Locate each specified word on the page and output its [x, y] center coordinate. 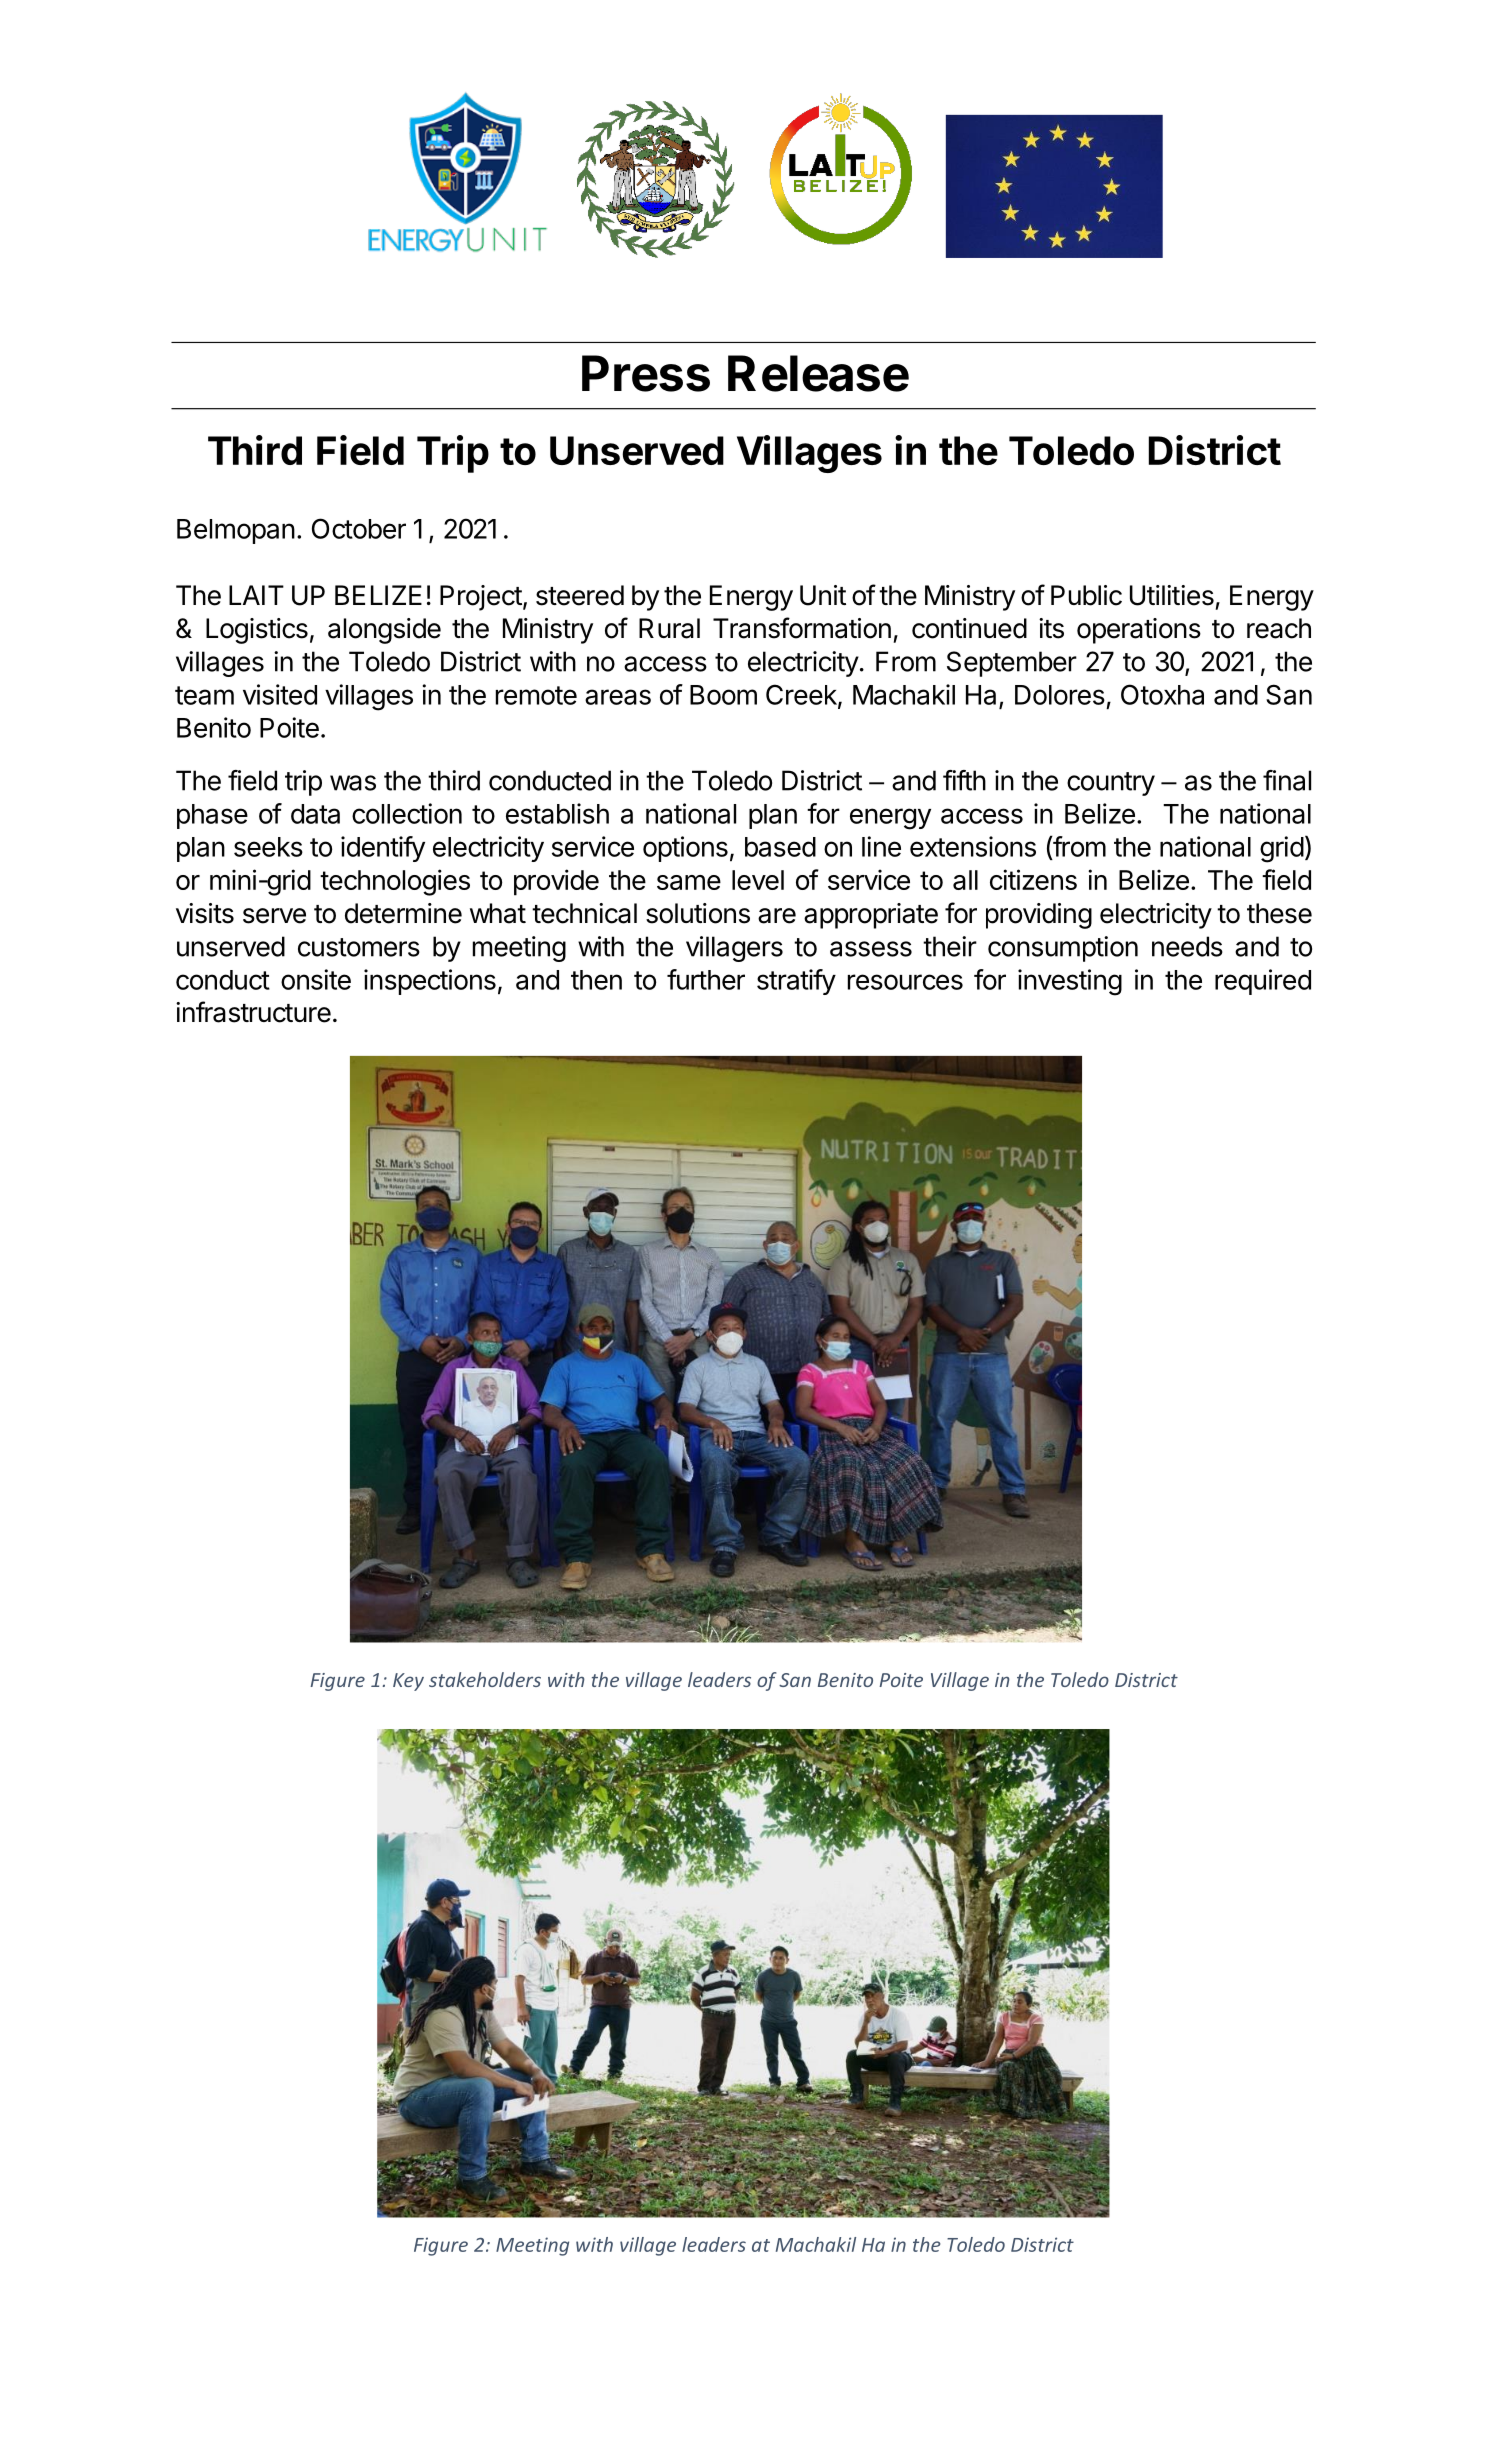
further [706, 979]
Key [408, 1682]
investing [1070, 982]
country [1111, 784]
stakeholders [485, 1679]
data [315, 814]
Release [818, 373]
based [780, 847]
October [359, 528]
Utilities [1172, 595]
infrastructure [253, 1012]
